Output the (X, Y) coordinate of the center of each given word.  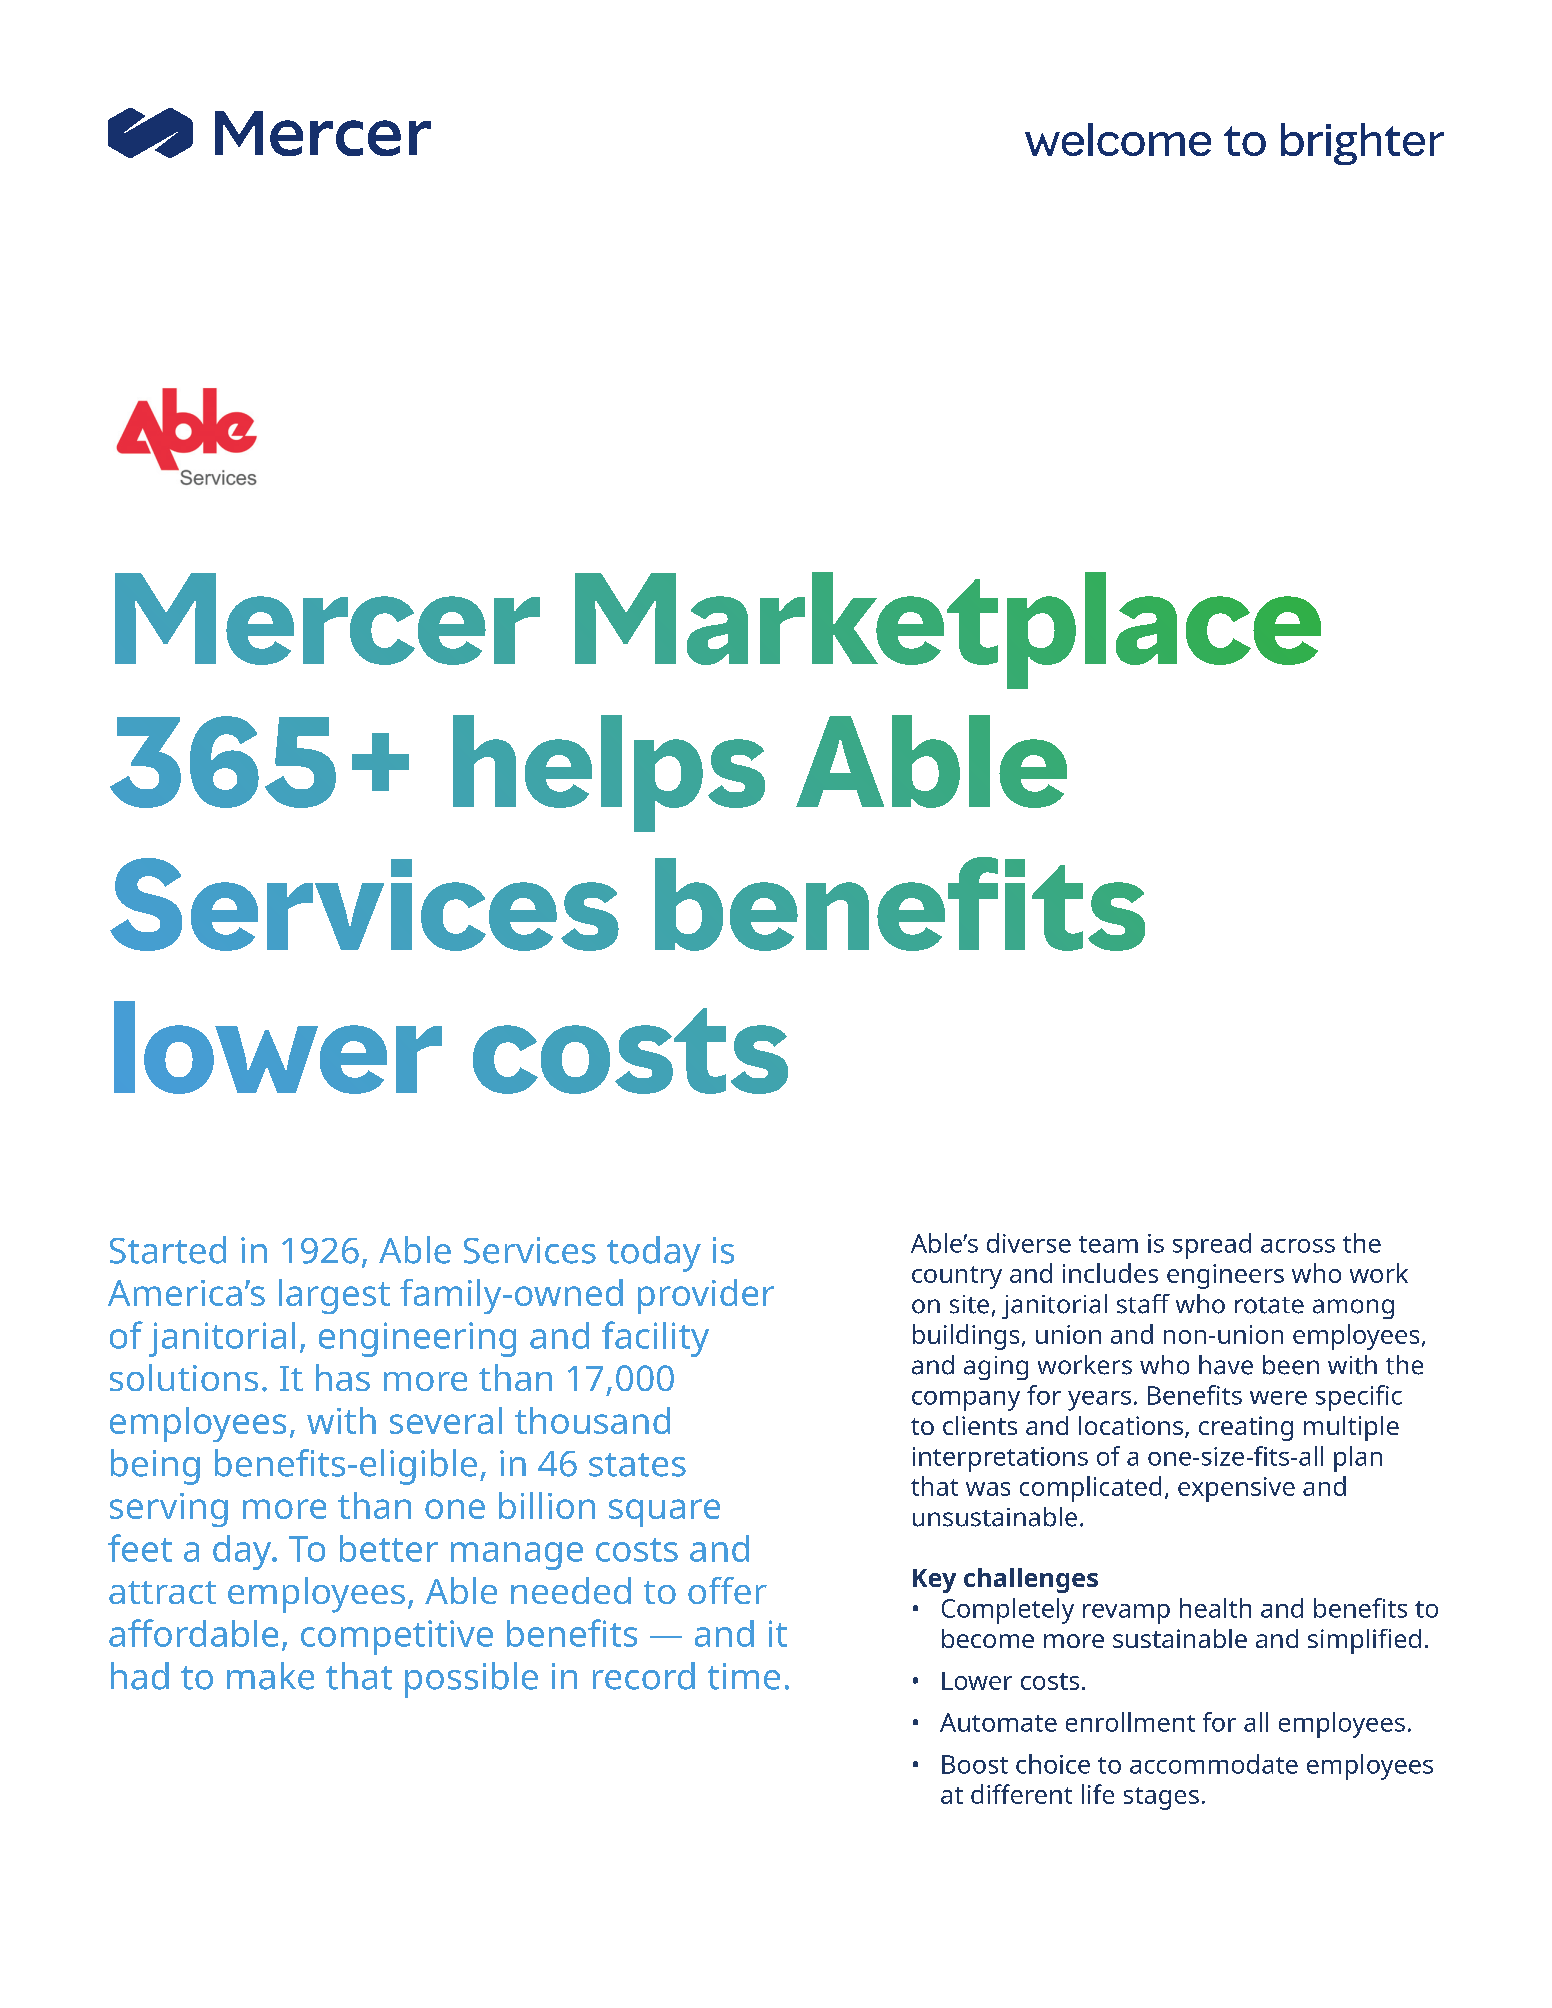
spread (1212, 1246)
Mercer (327, 619)
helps (609, 773)
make (270, 1676)
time (744, 1676)
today (654, 1254)
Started (168, 1250)
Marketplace (948, 630)
